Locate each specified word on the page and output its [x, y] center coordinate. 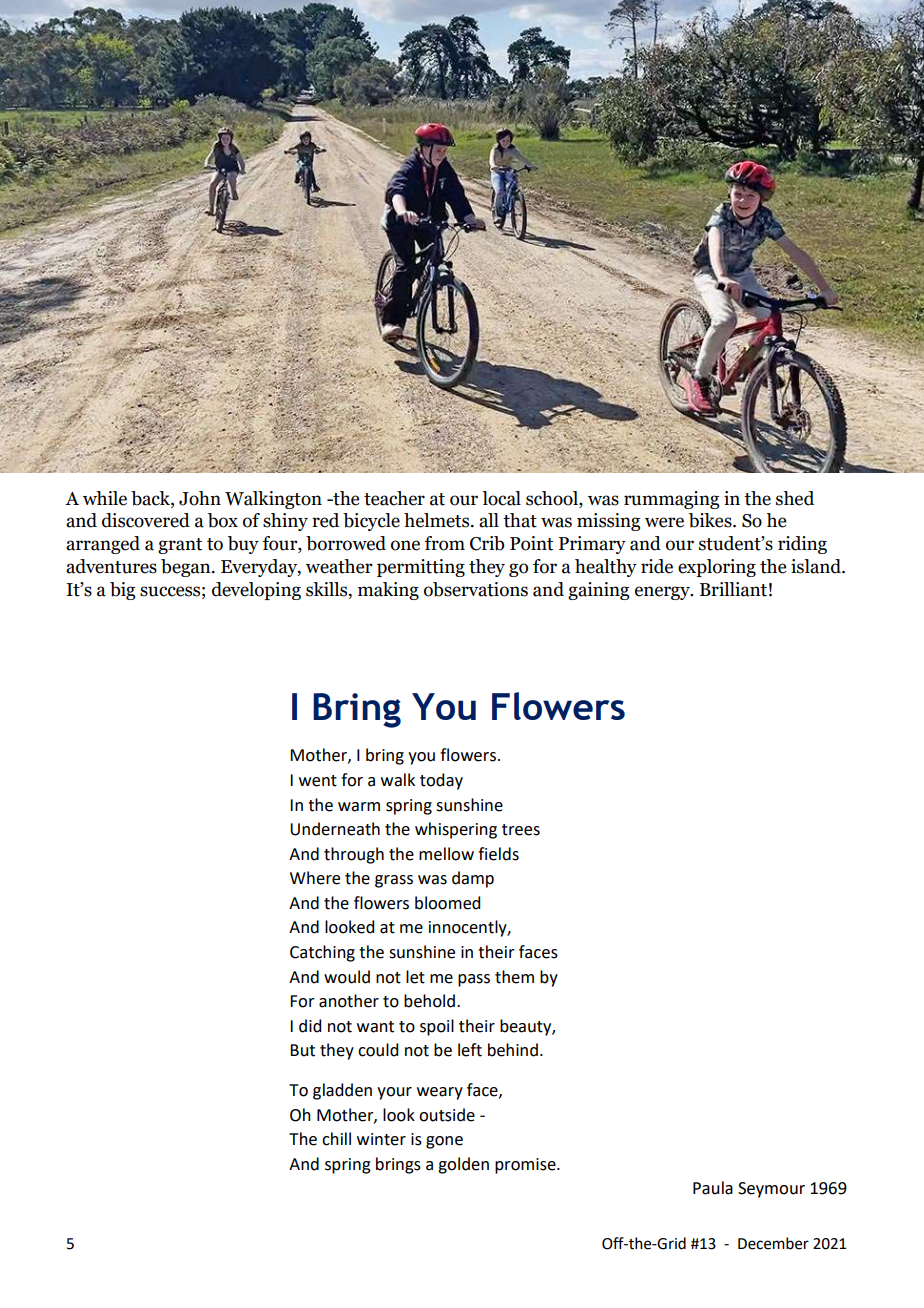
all [489, 520]
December [773, 1243]
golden [463, 1165]
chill [336, 1139]
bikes [711, 520]
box [223, 520]
